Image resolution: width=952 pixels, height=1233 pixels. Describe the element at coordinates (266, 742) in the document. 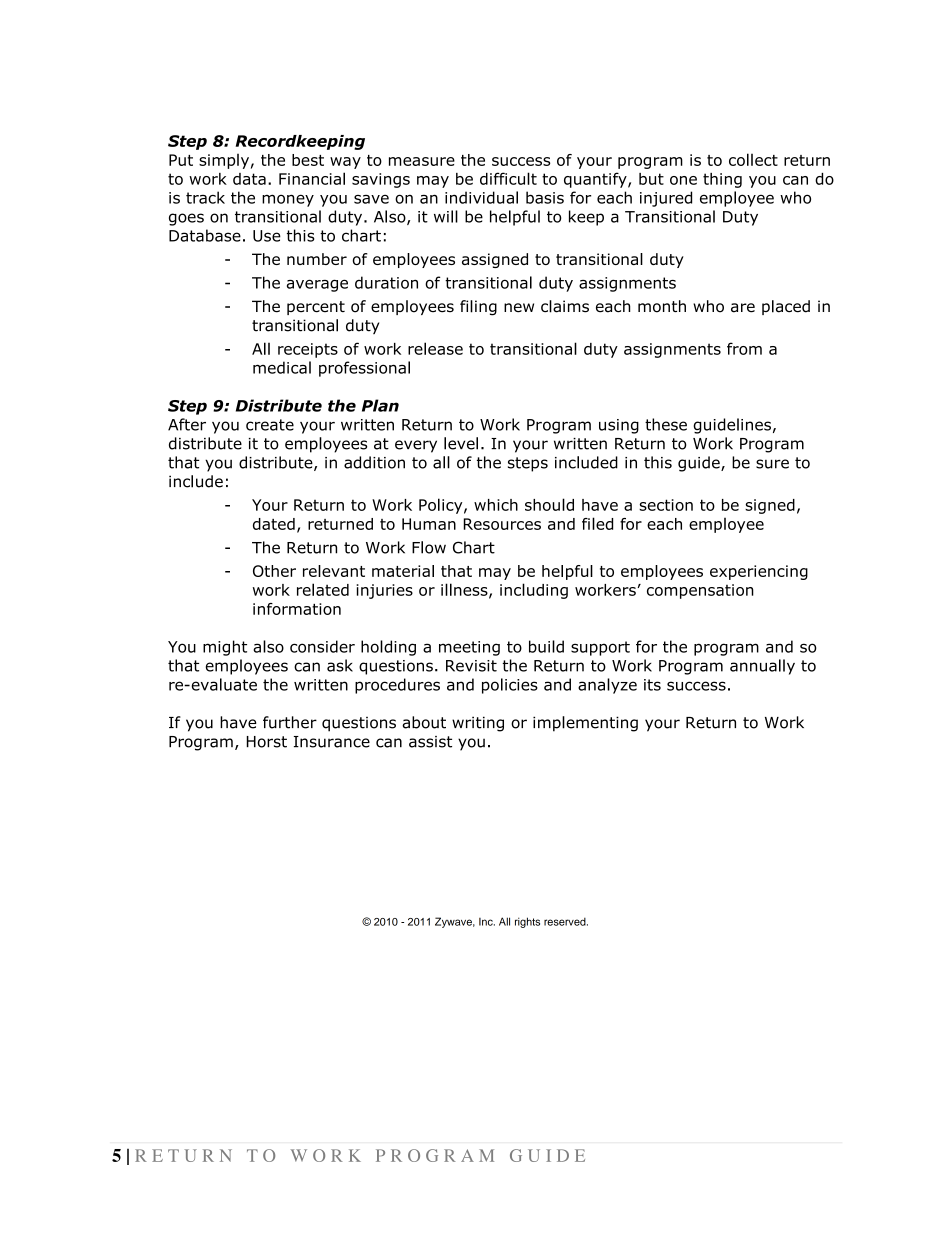

I see `Horst` at that location.
